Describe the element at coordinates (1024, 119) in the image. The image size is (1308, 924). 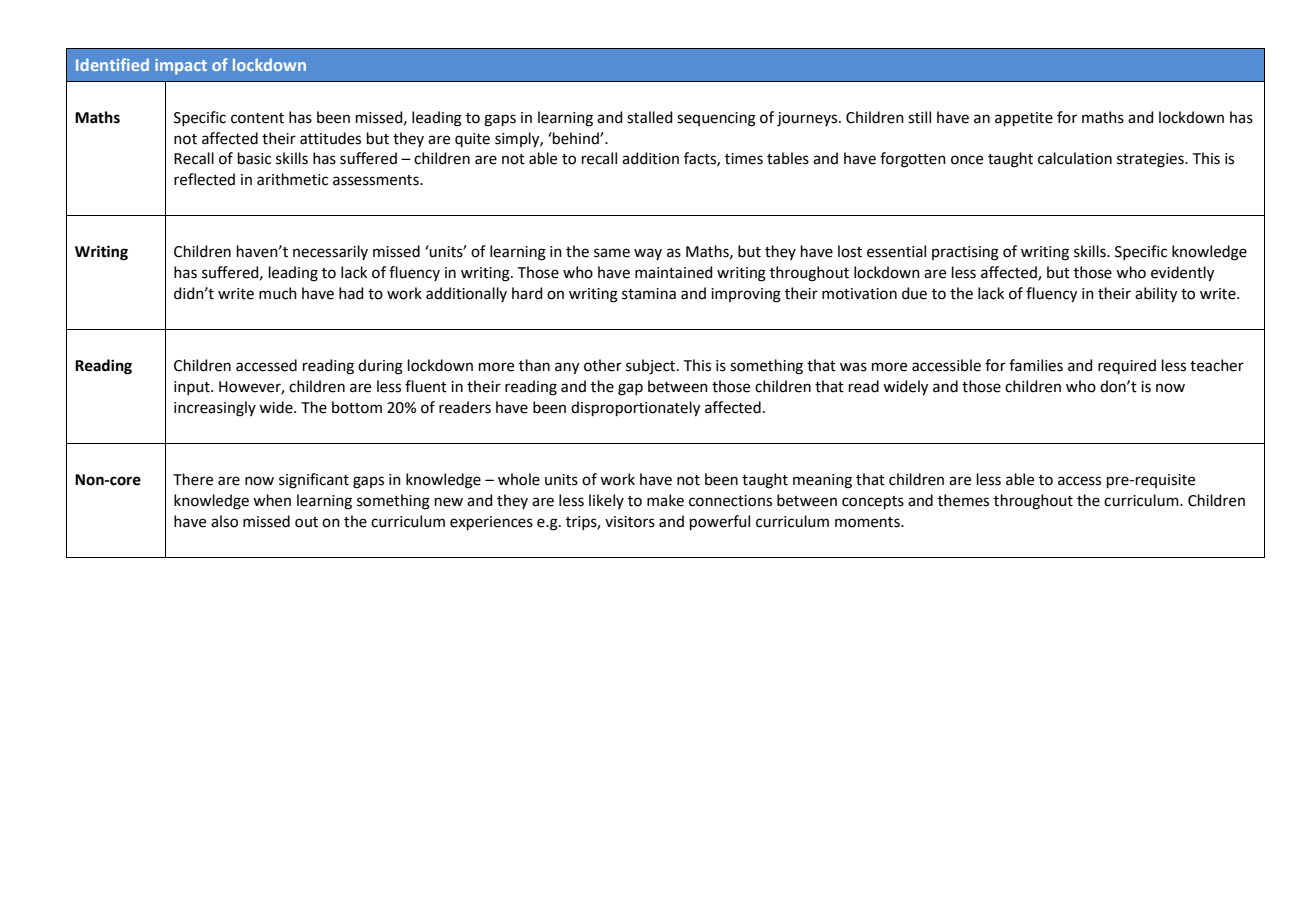
I see `appetite` at that location.
